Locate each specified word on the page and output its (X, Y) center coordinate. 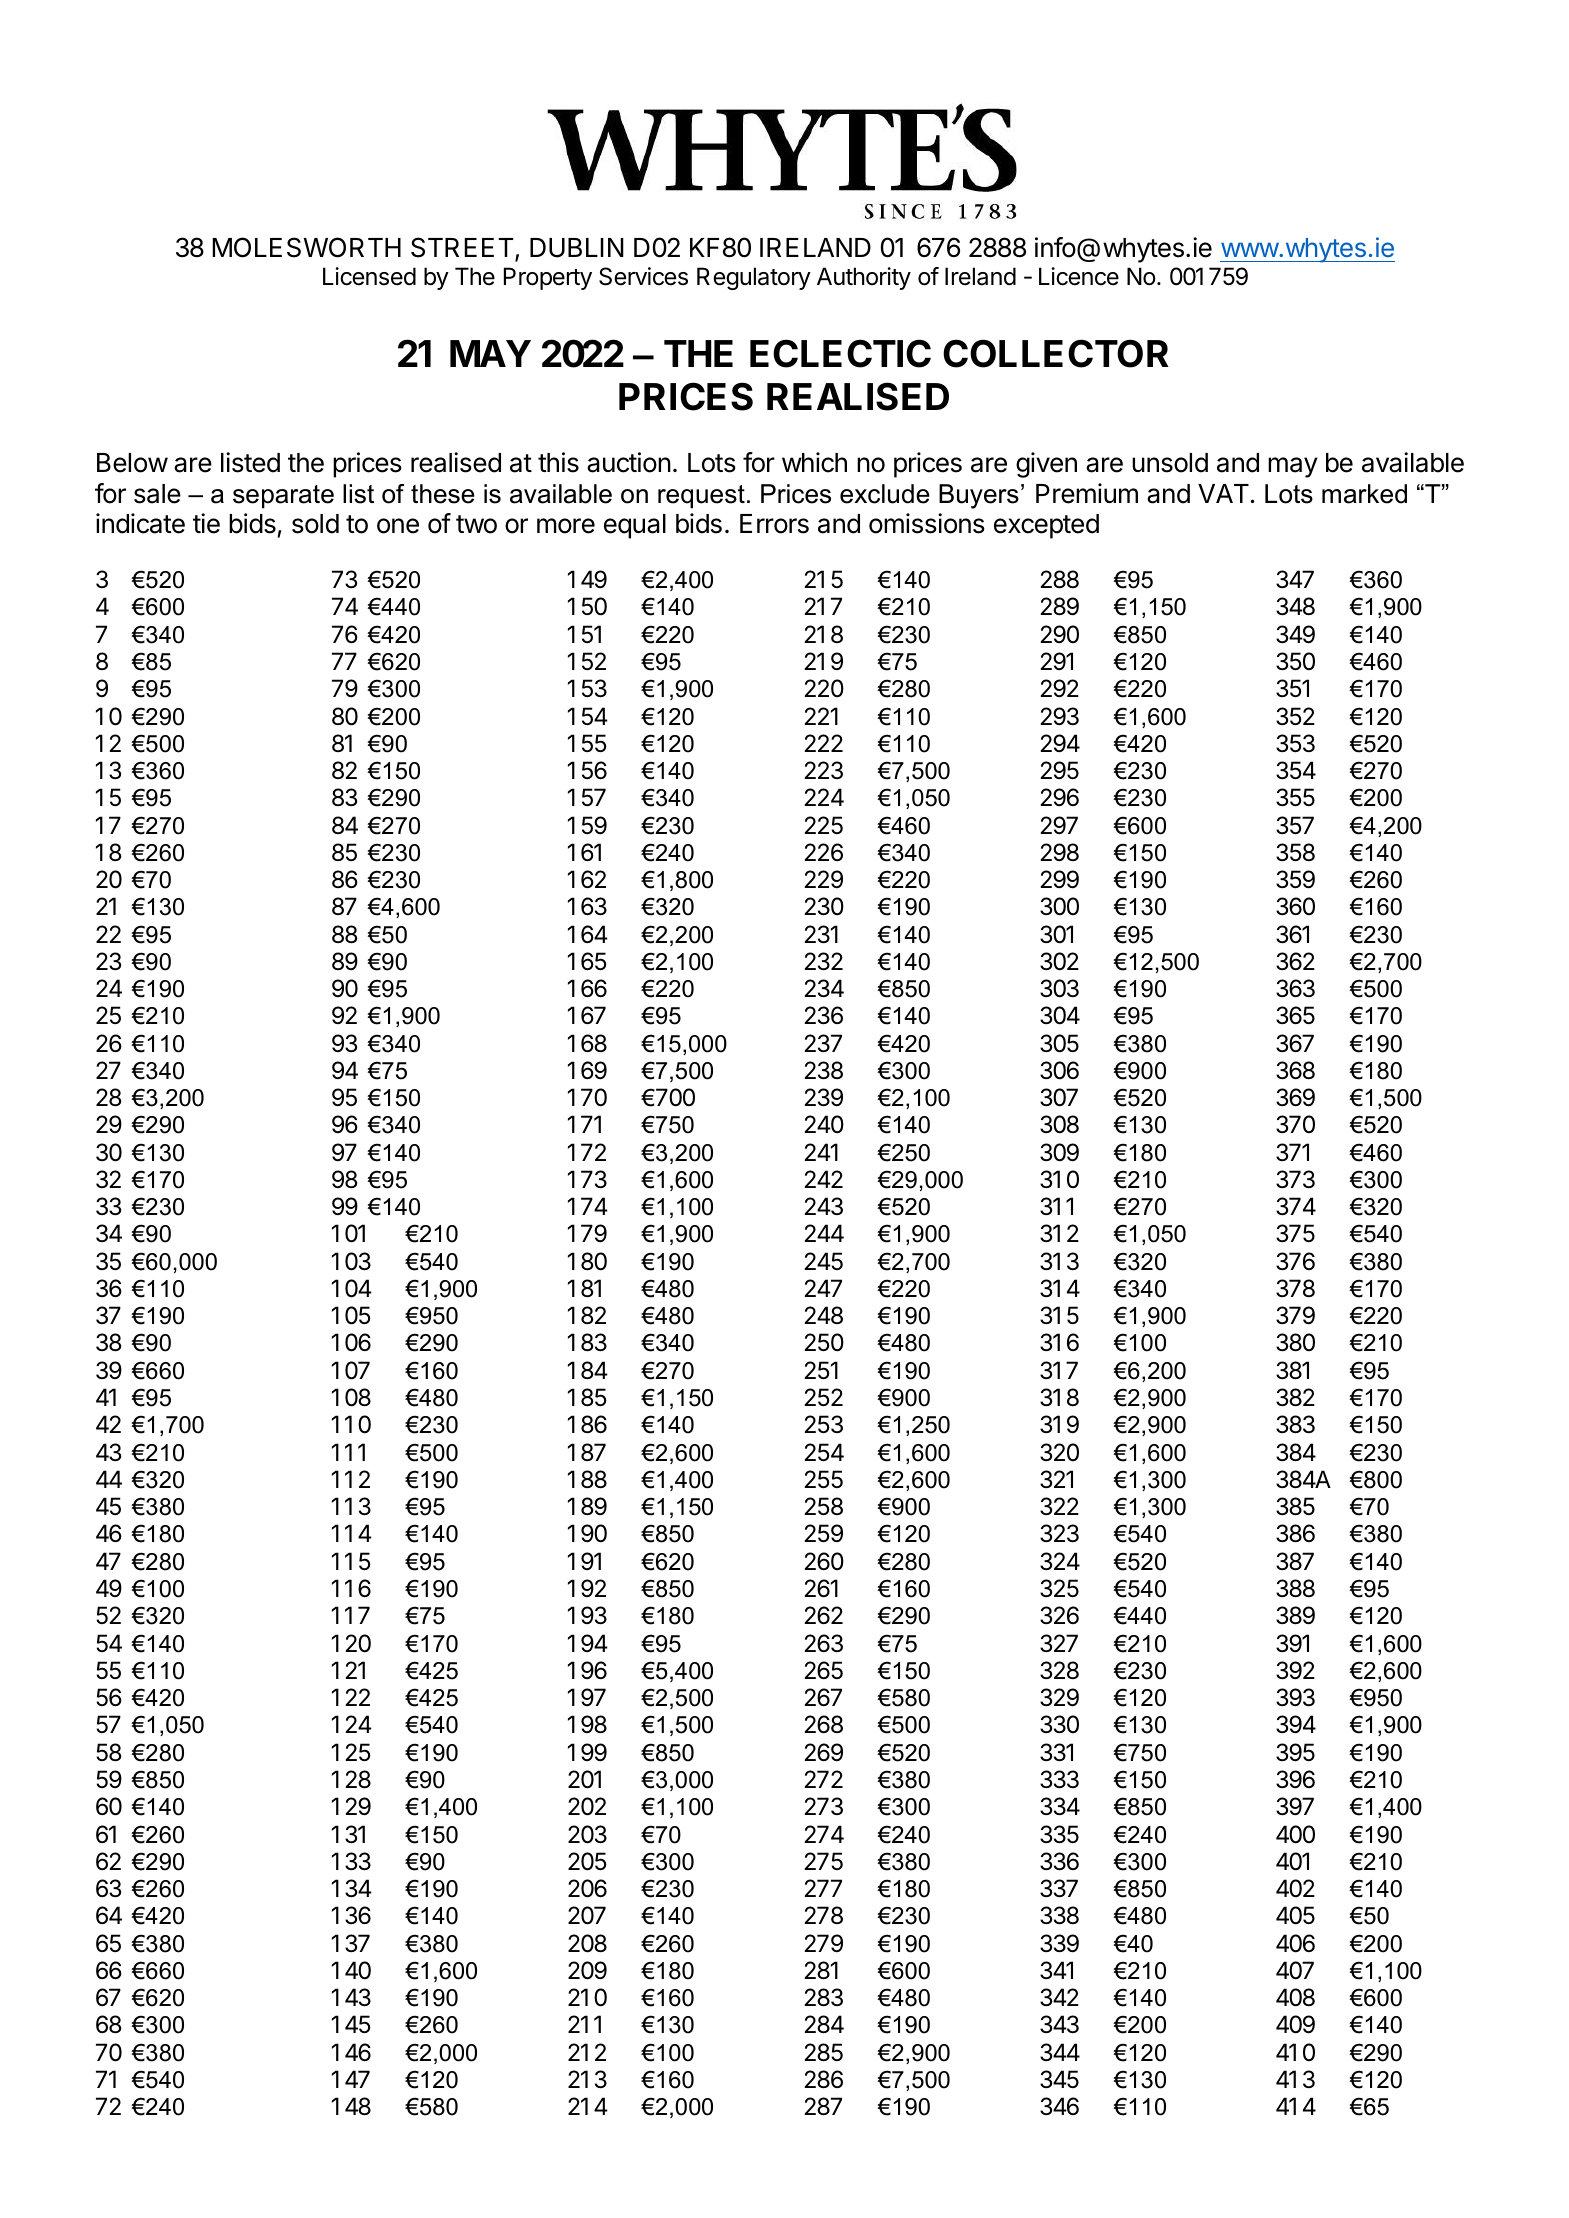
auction (629, 462)
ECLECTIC (840, 353)
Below (132, 463)
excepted (1046, 526)
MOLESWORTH (306, 247)
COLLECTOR (1056, 353)
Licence (1079, 276)
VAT (1223, 493)
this (558, 462)
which (814, 462)
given (1046, 465)
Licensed (369, 276)
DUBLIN (577, 248)
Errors (774, 524)
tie (206, 523)
